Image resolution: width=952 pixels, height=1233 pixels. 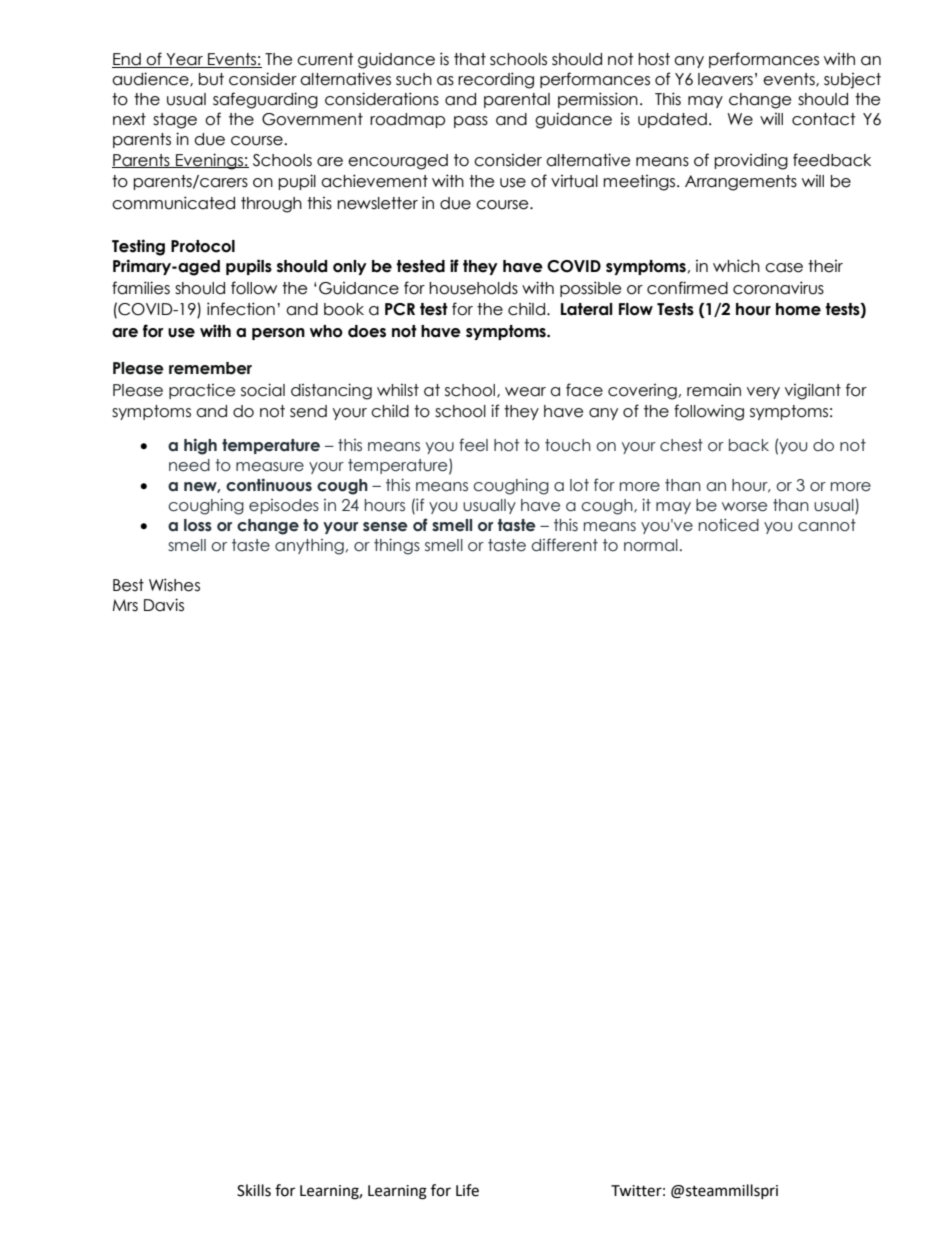 I want to click on Davis, so click(x=164, y=605).
